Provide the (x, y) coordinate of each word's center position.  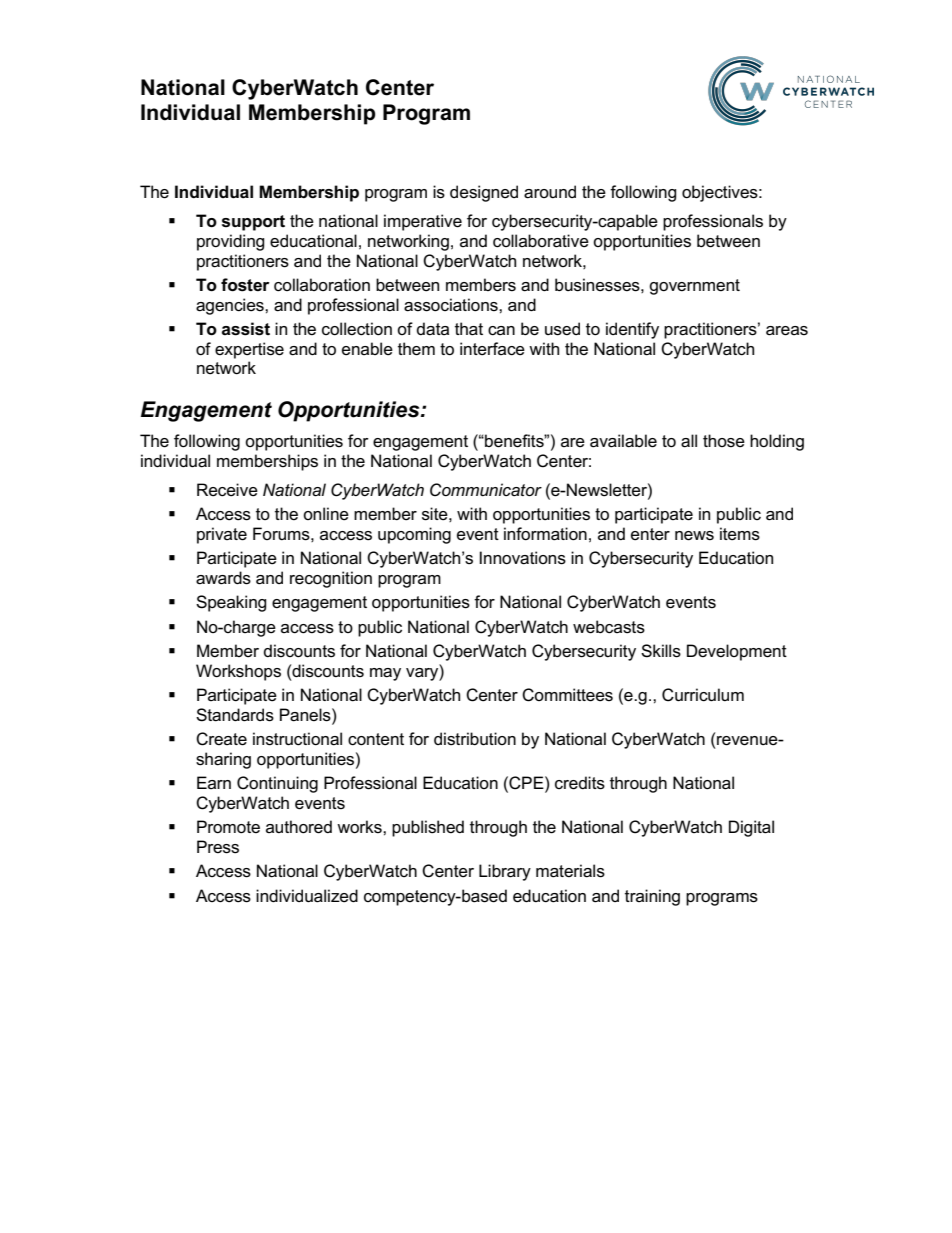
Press (218, 847)
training (652, 897)
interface (492, 349)
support (253, 223)
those (724, 441)
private (222, 535)
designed (484, 193)
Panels (306, 715)
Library (505, 872)
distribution (475, 739)
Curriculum (703, 695)
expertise (249, 350)
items (740, 534)
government (694, 287)
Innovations (523, 558)
